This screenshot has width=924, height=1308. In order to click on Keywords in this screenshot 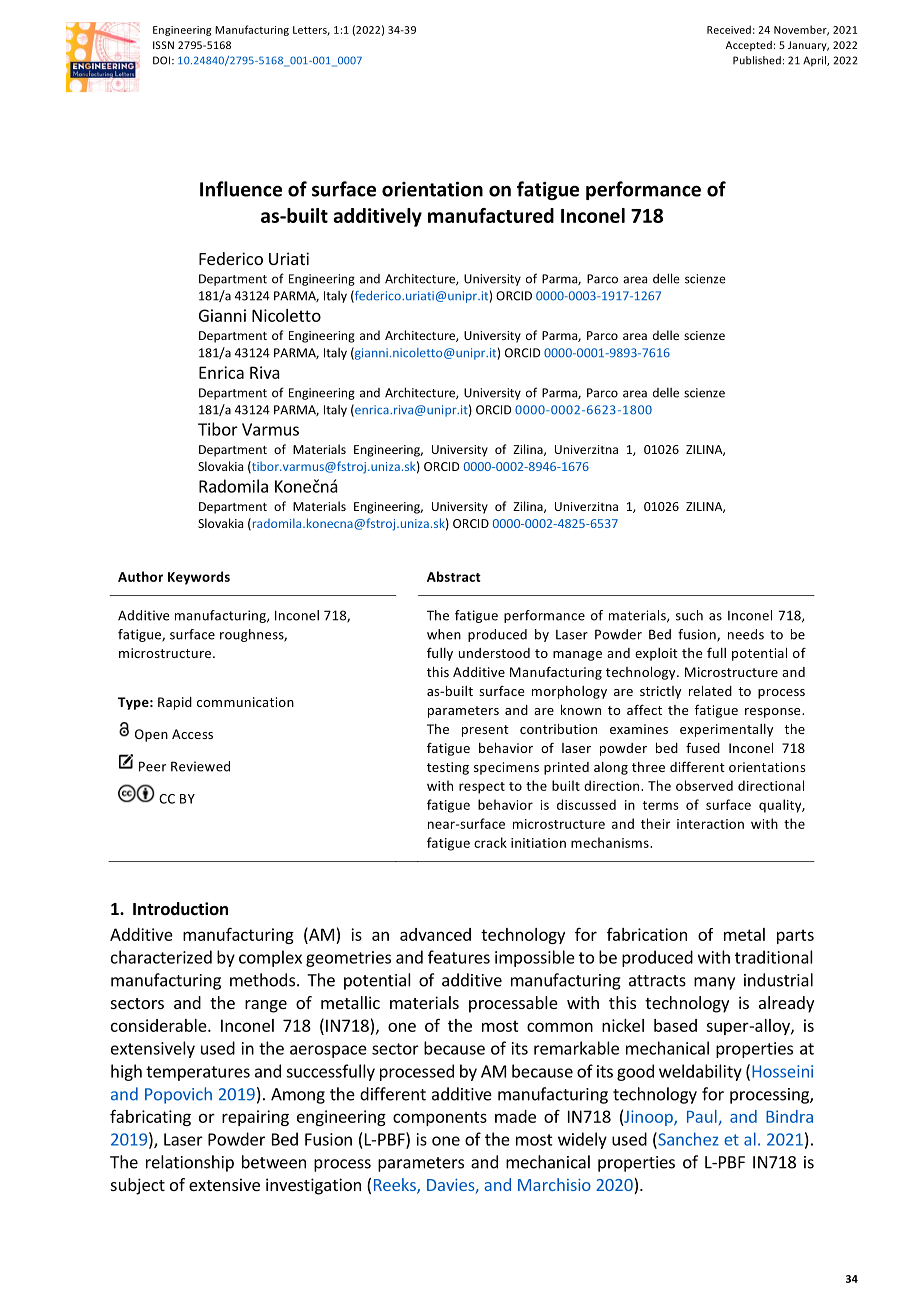, I will do `click(199, 578)`.
